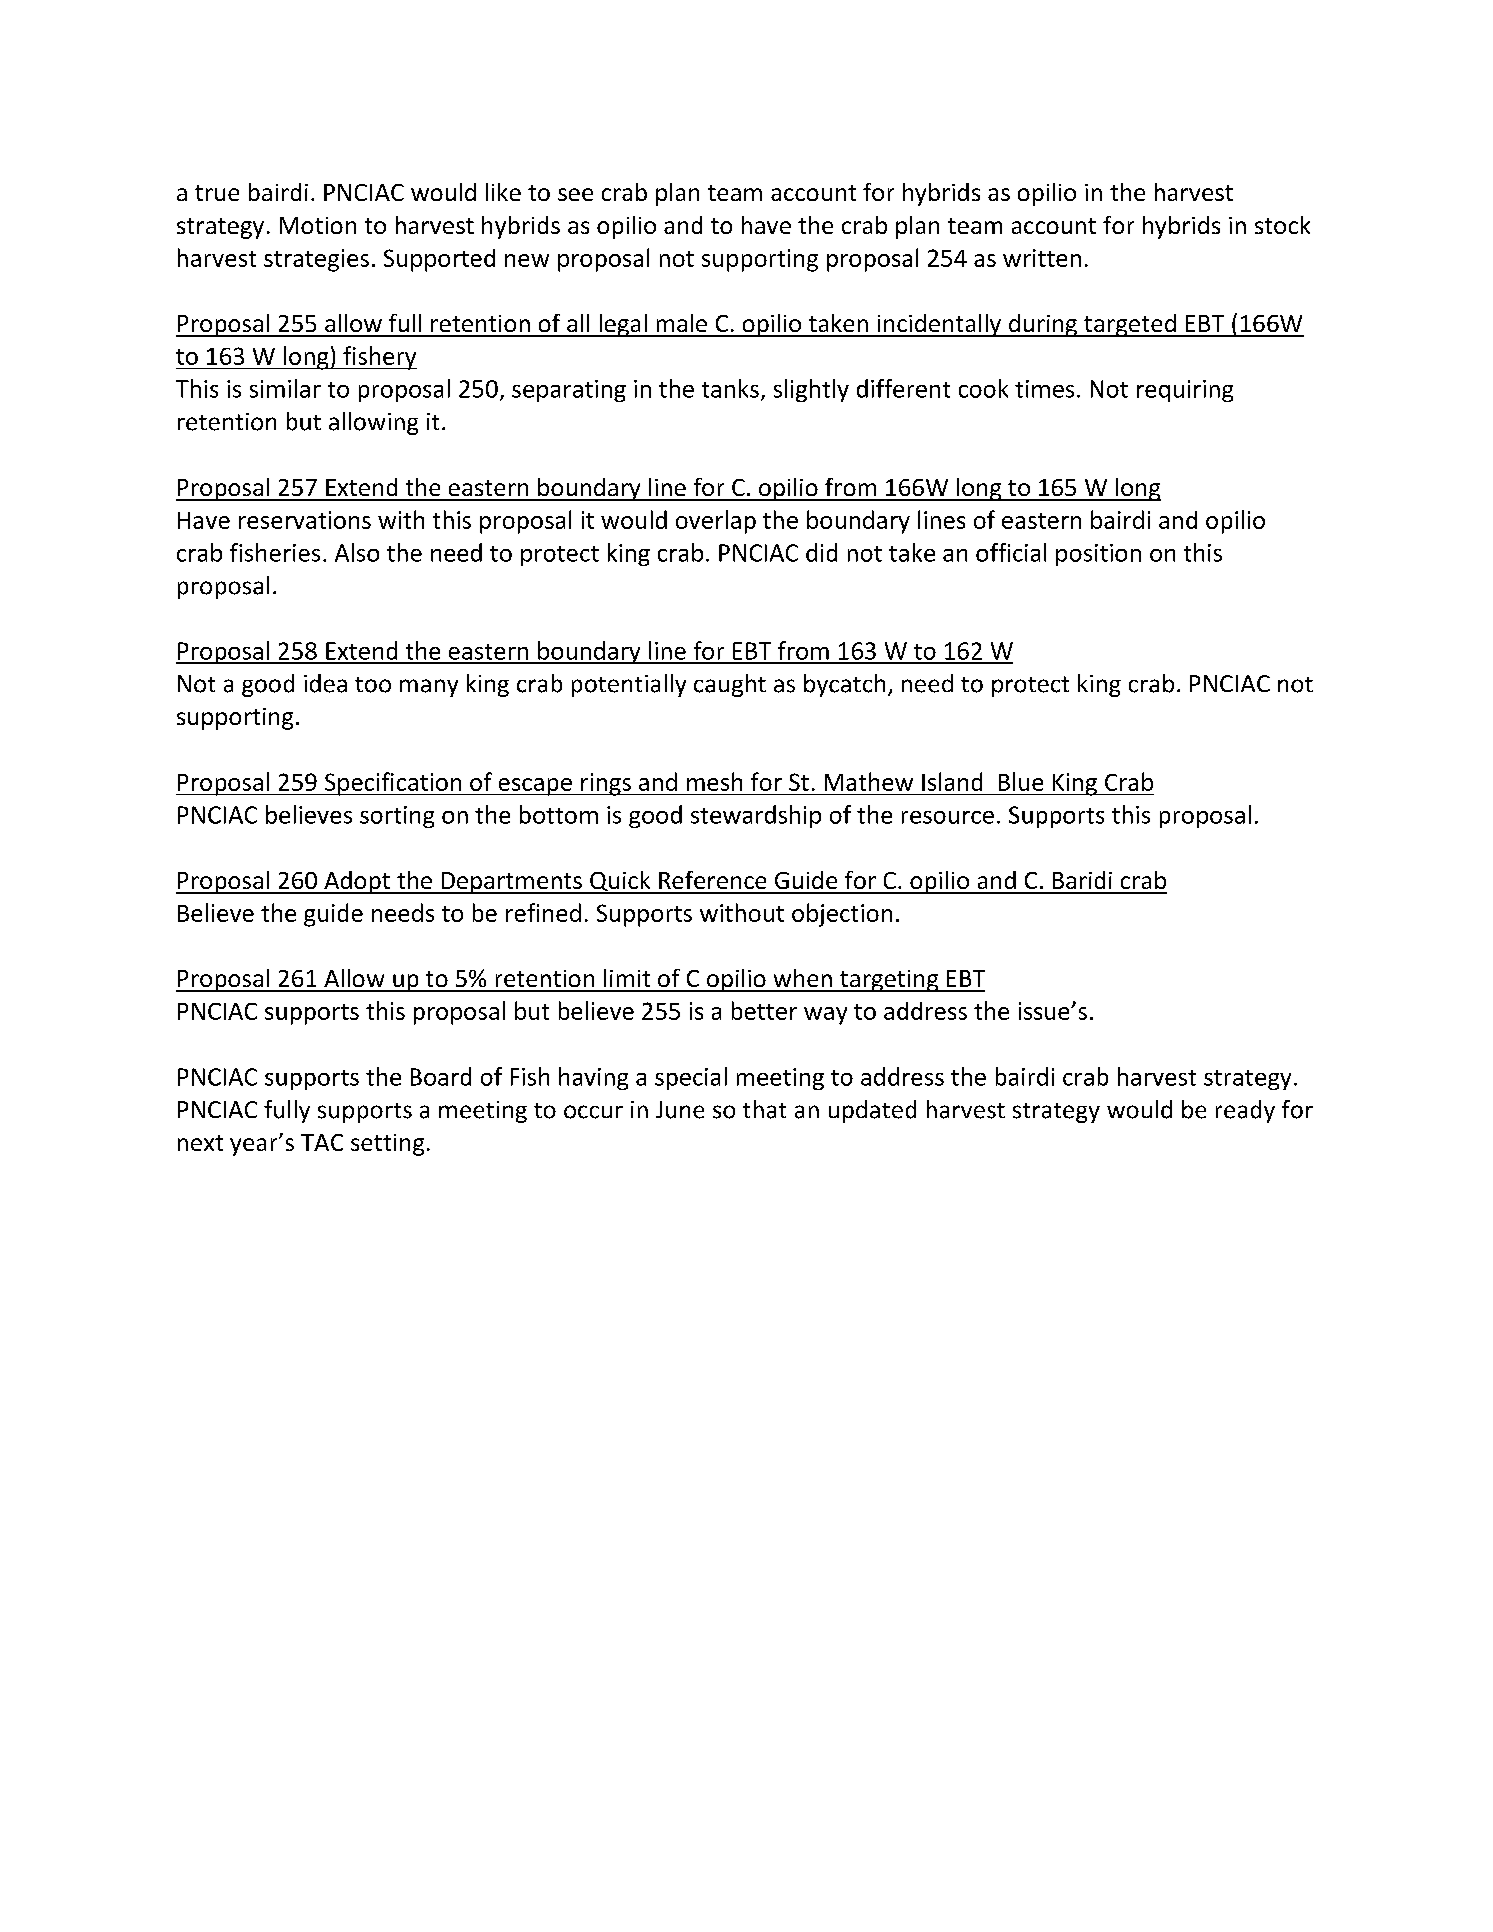 This image has width=1493, height=1932. Describe the element at coordinates (948, 817) in the image. I see `resource` at that location.
